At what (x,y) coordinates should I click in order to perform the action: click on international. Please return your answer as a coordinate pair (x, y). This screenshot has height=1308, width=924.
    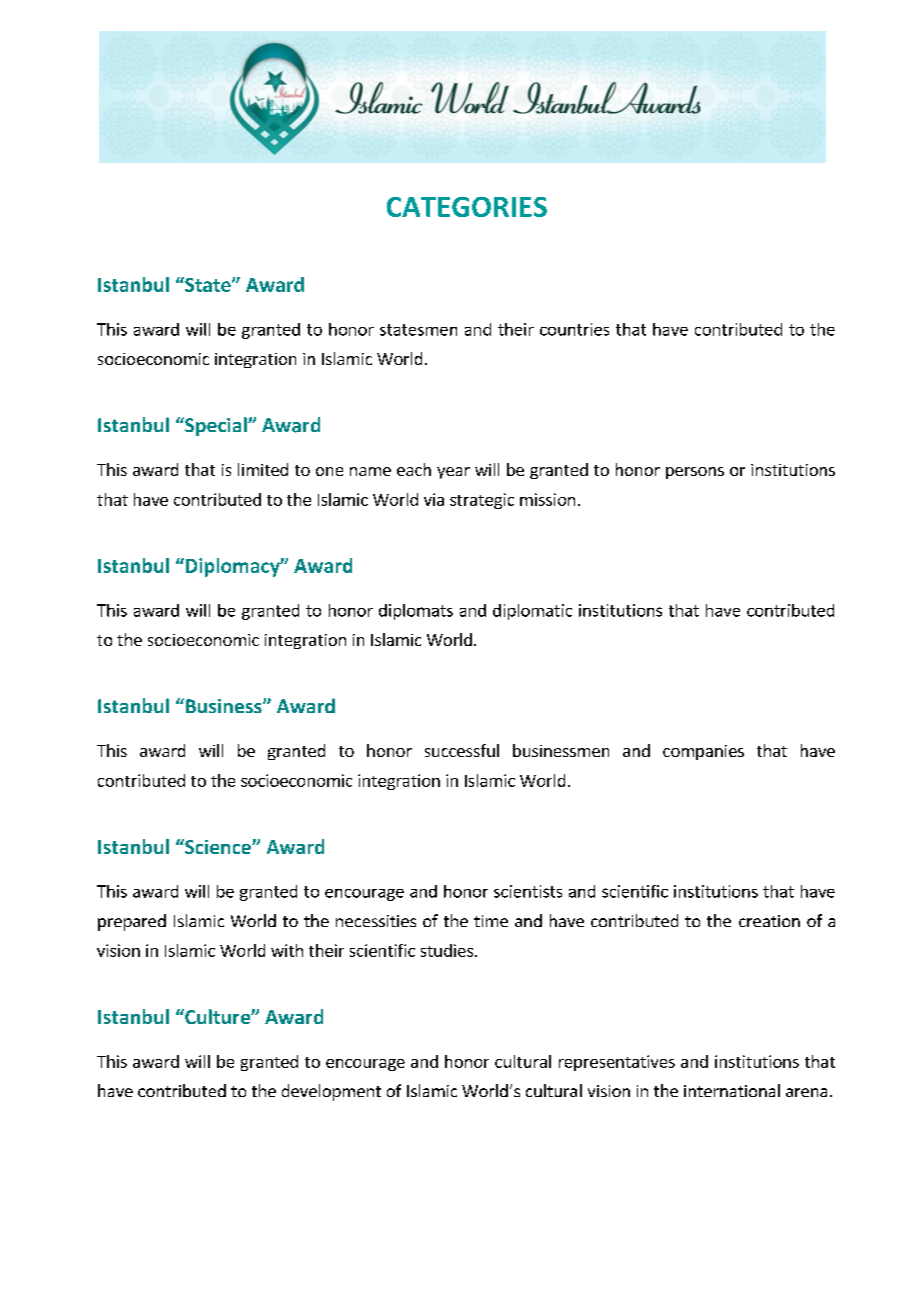
    Looking at the image, I should click on (732, 1090).
